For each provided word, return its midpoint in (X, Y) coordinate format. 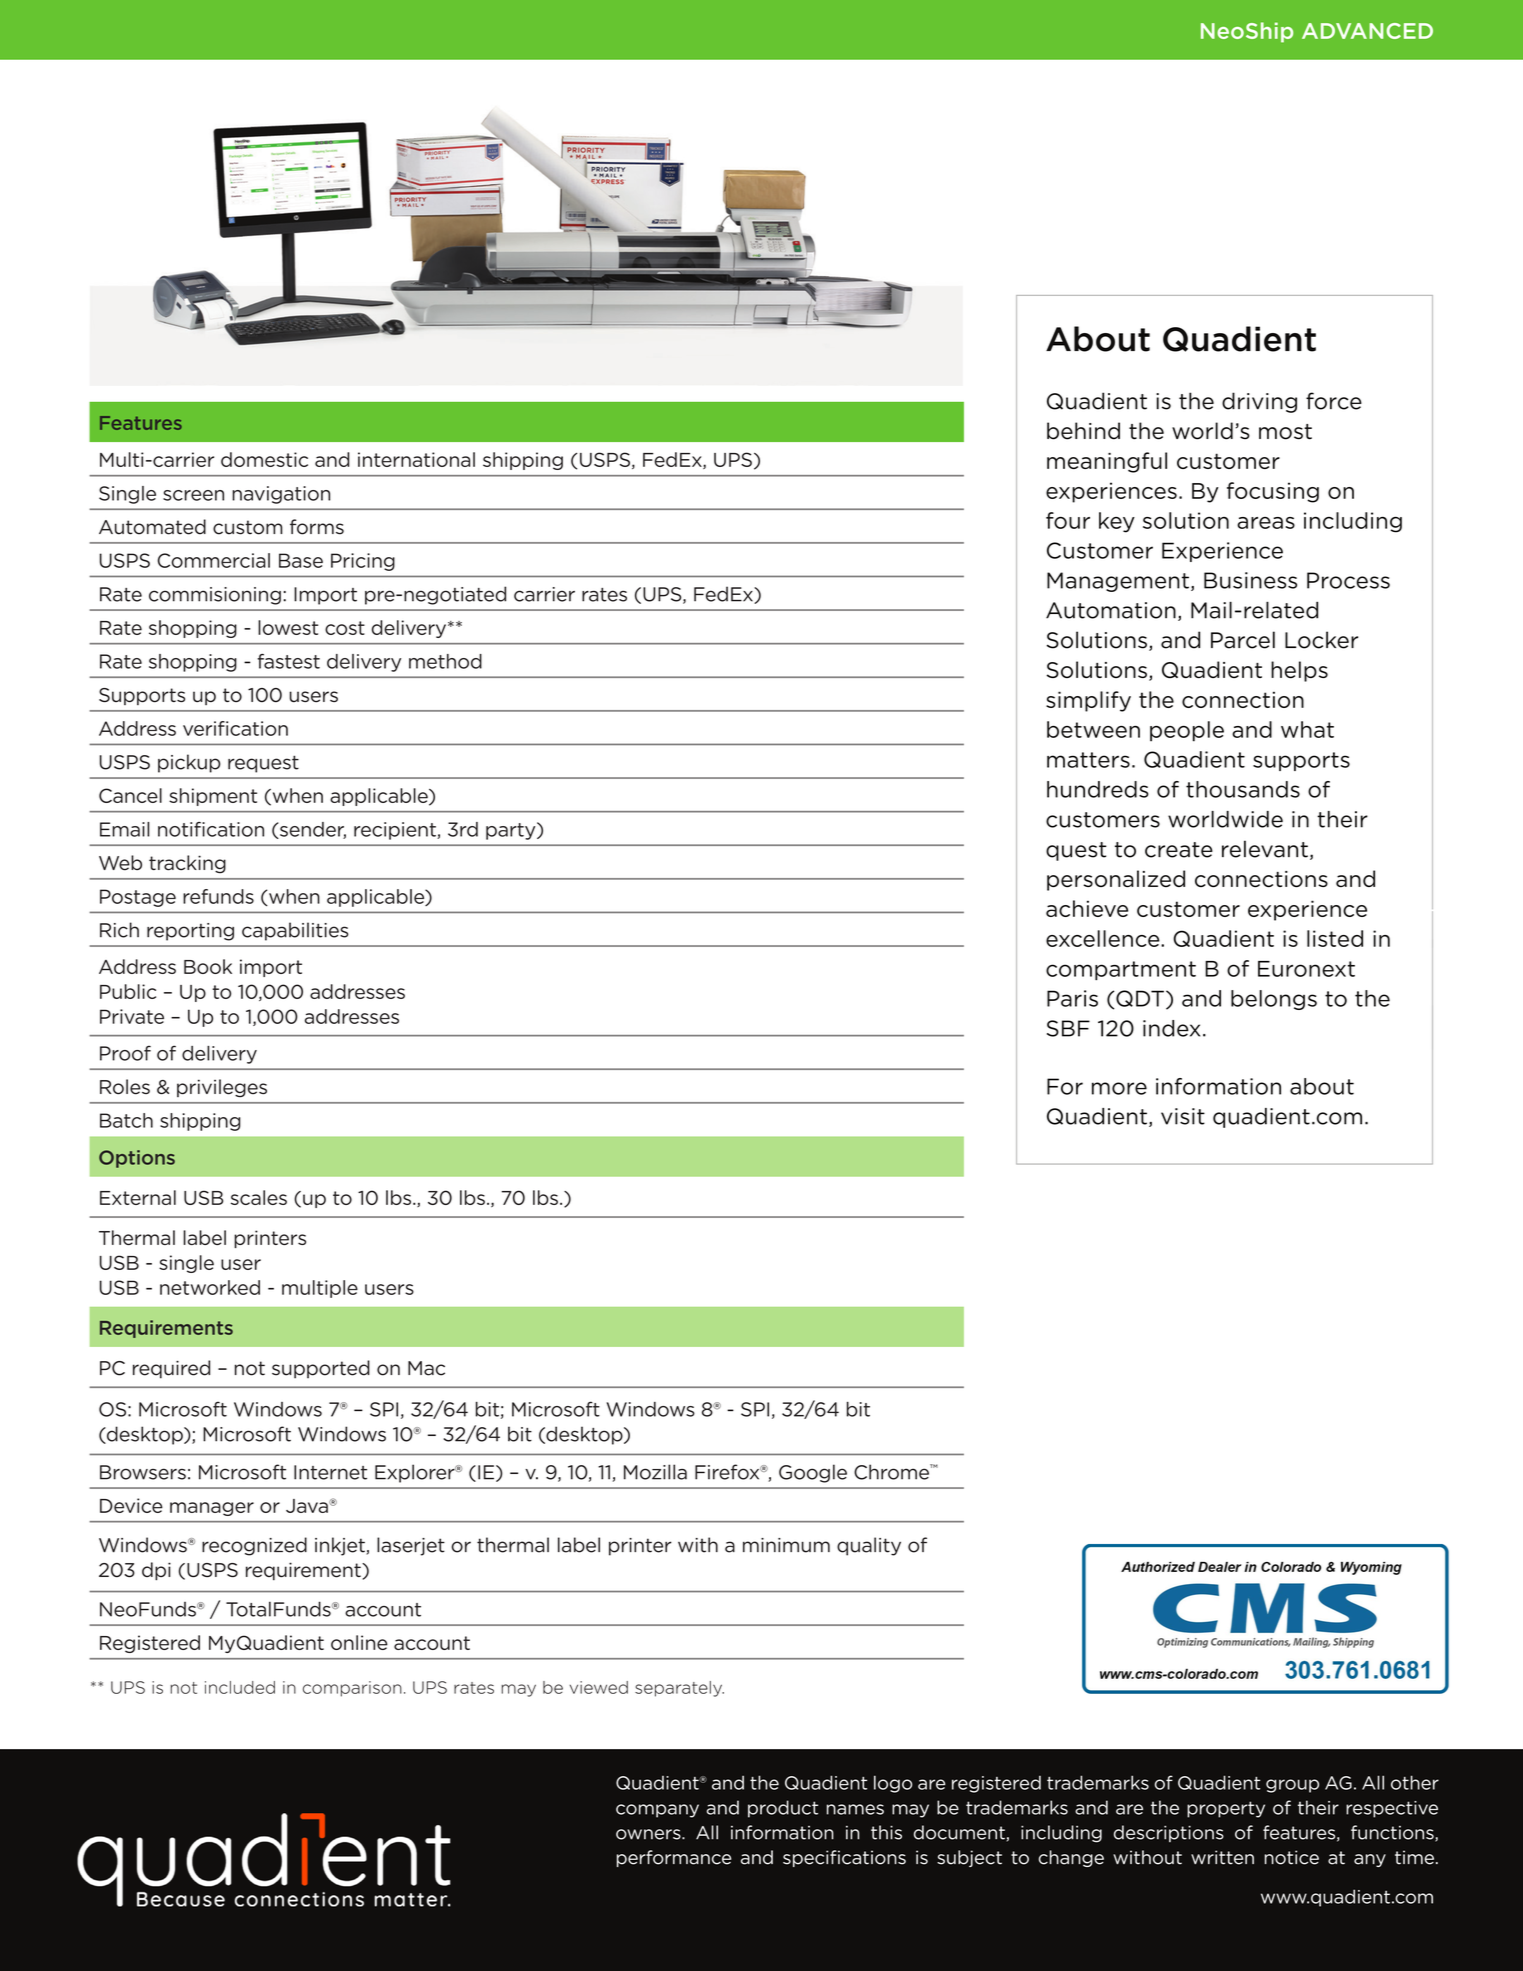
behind (1083, 431)
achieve (1087, 908)
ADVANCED (1367, 31)
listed (1335, 938)
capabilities (295, 931)
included (240, 1687)
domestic (264, 459)
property (1226, 1809)
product (783, 1809)
